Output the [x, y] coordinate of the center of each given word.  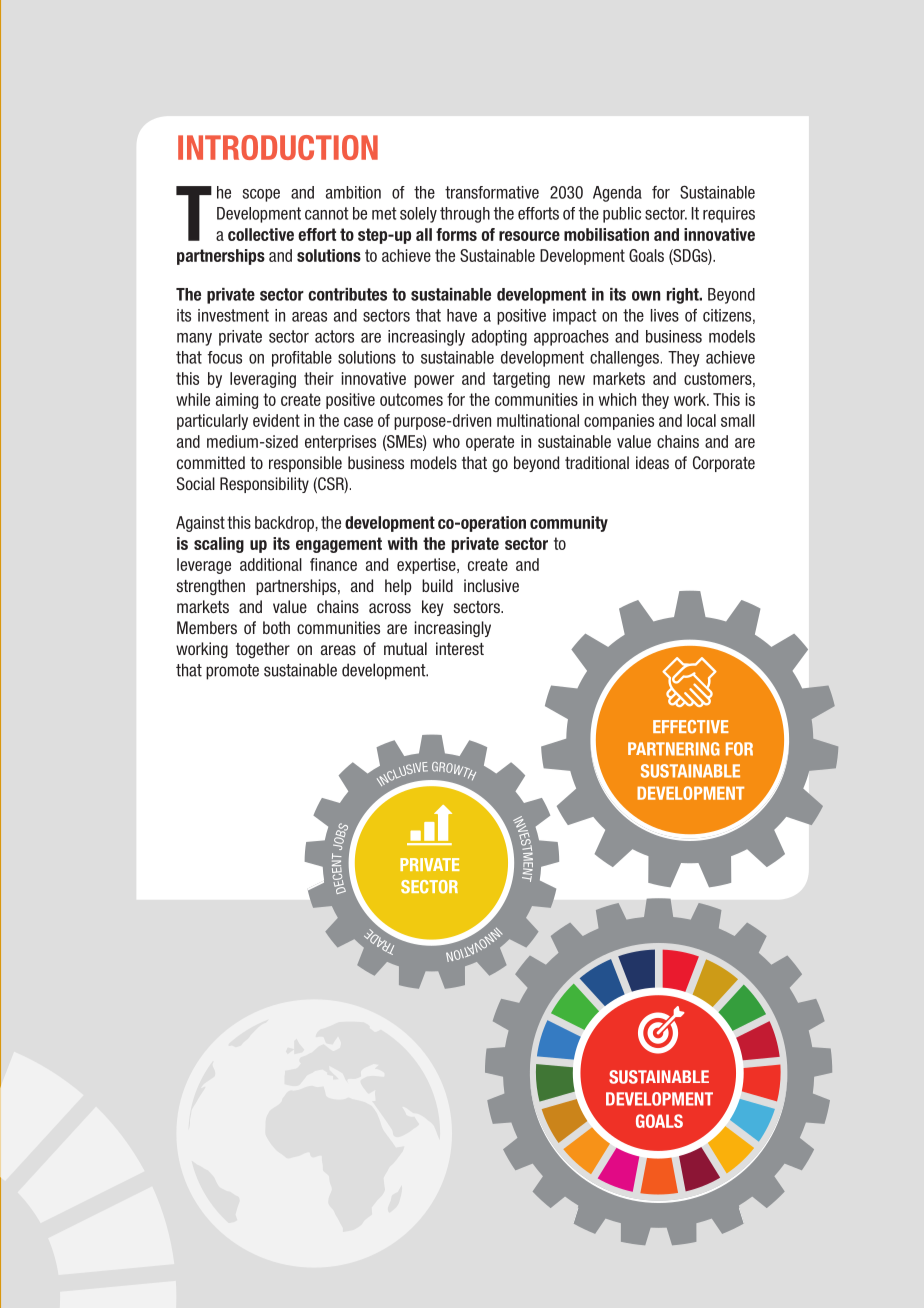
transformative [492, 192]
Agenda [617, 194]
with [402, 543]
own [646, 296]
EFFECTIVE [691, 727]
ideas [652, 462]
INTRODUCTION [278, 147]
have [462, 315]
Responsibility [264, 485]
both [276, 627]
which [617, 399]
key [432, 608]
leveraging [263, 380]
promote [232, 672]
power [434, 381]
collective [261, 234]
